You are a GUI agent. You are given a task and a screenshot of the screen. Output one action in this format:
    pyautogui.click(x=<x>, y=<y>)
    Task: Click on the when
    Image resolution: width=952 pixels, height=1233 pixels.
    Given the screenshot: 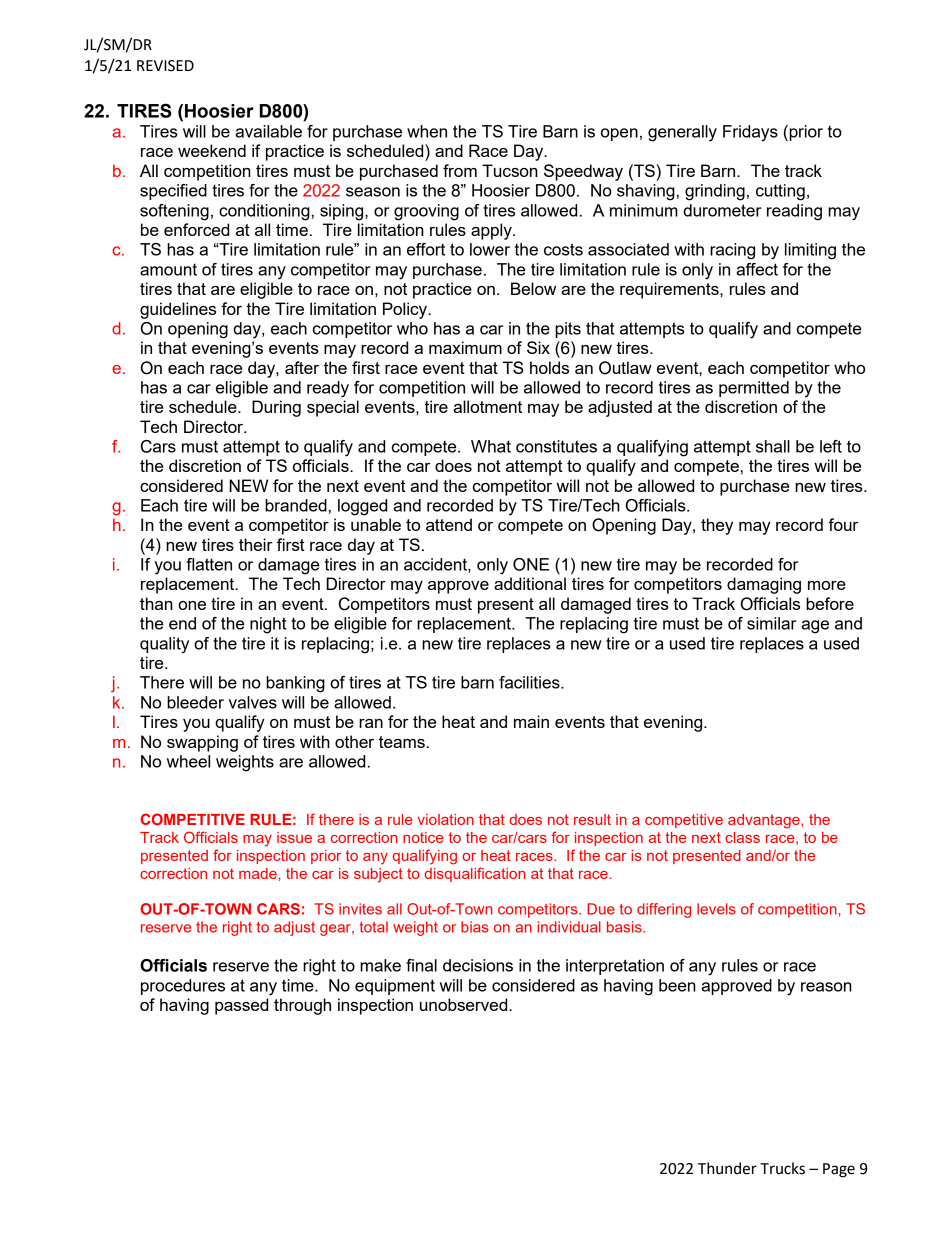 What is the action you would take?
    pyautogui.click(x=427, y=131)
